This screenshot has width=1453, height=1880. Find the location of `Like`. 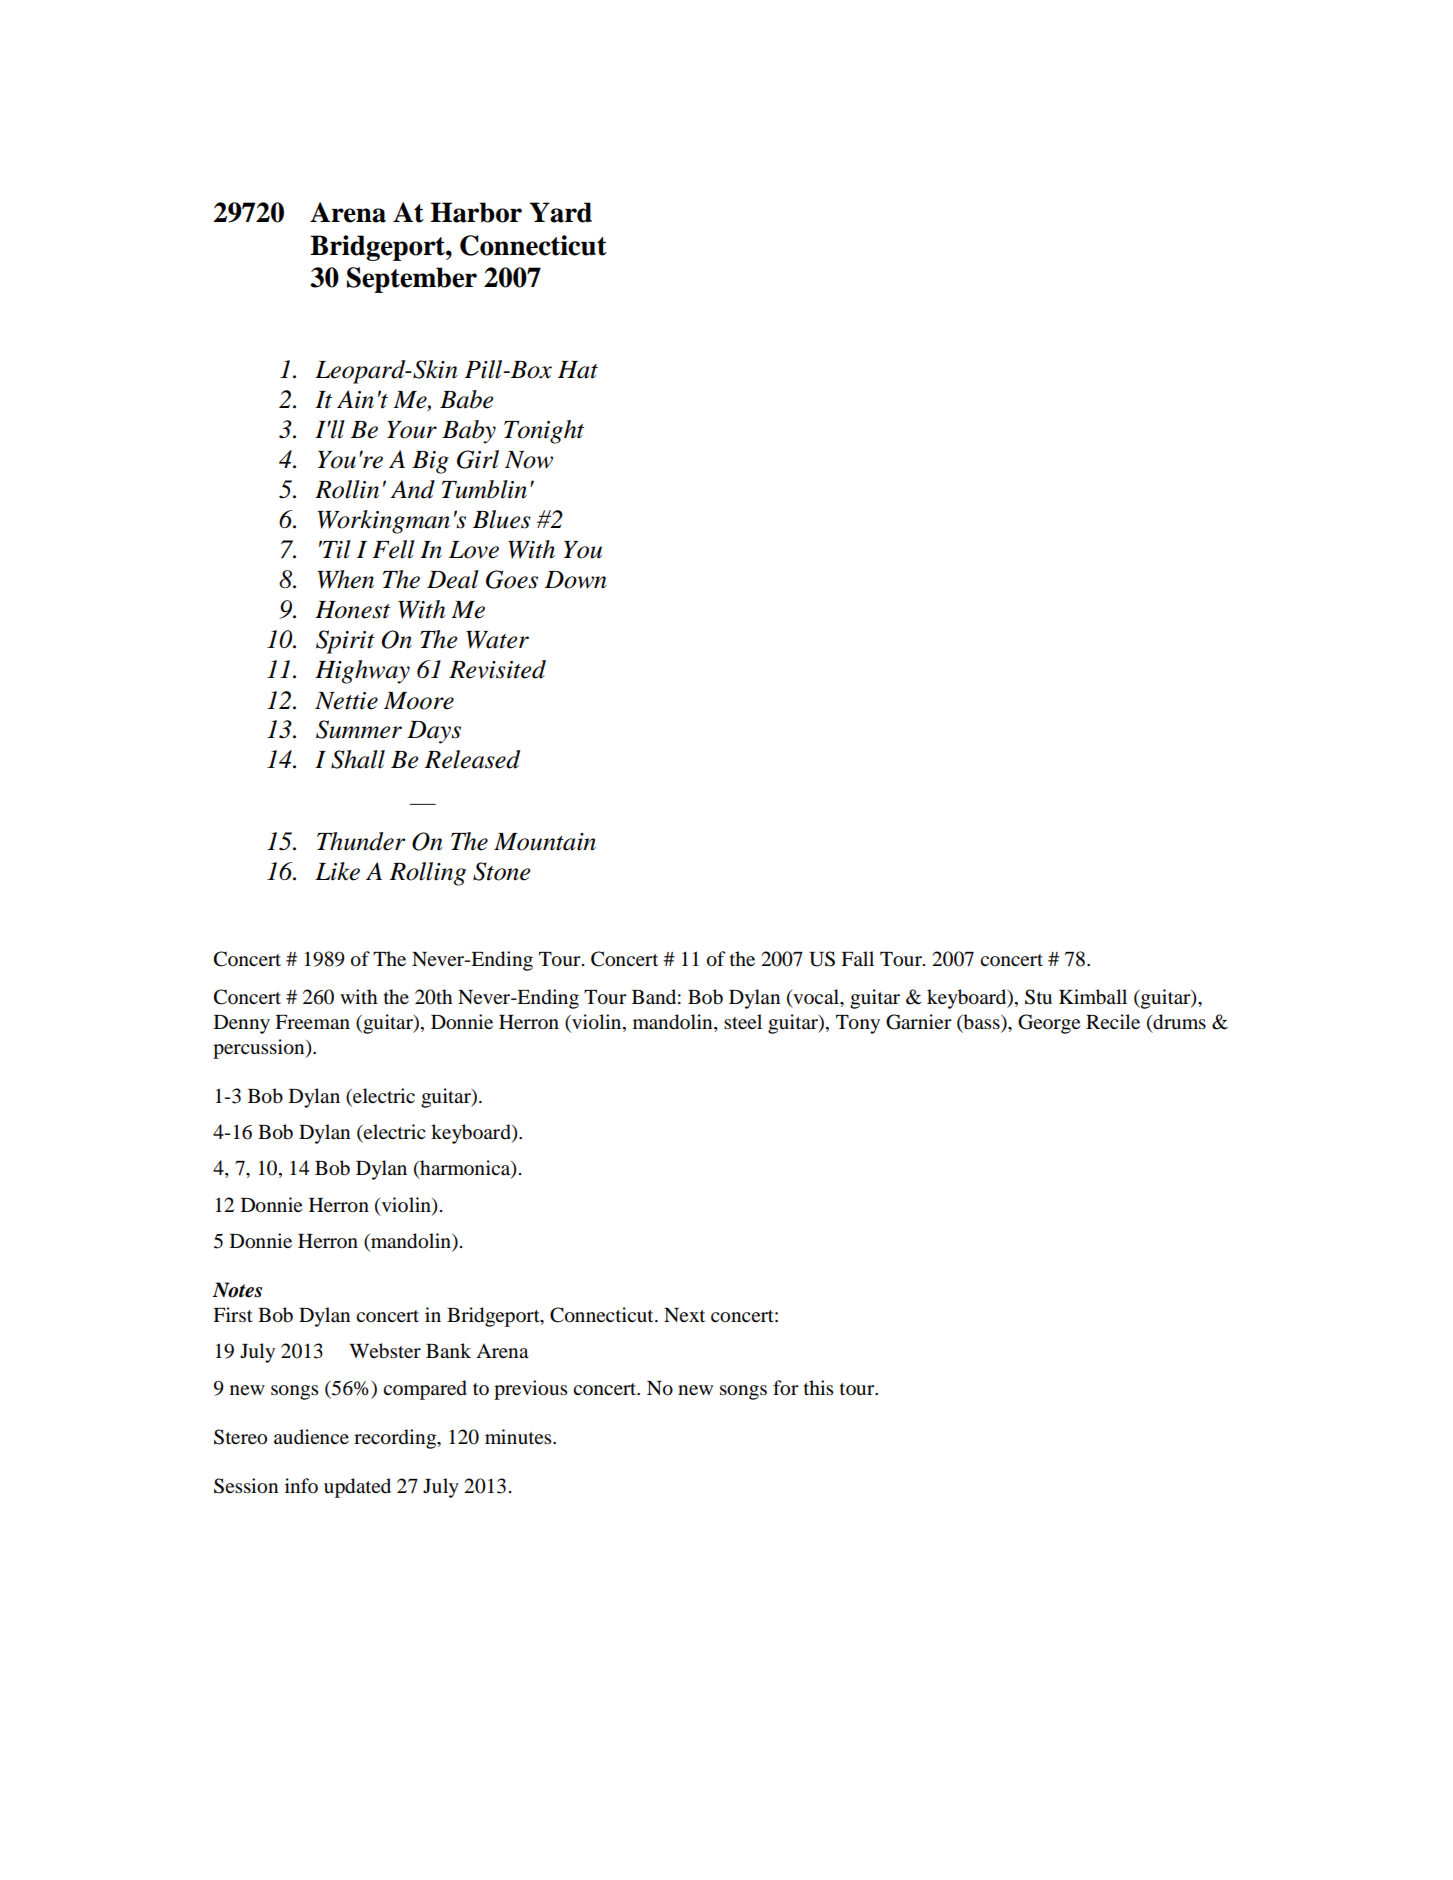

Like is located at coordinates (337, 871).
